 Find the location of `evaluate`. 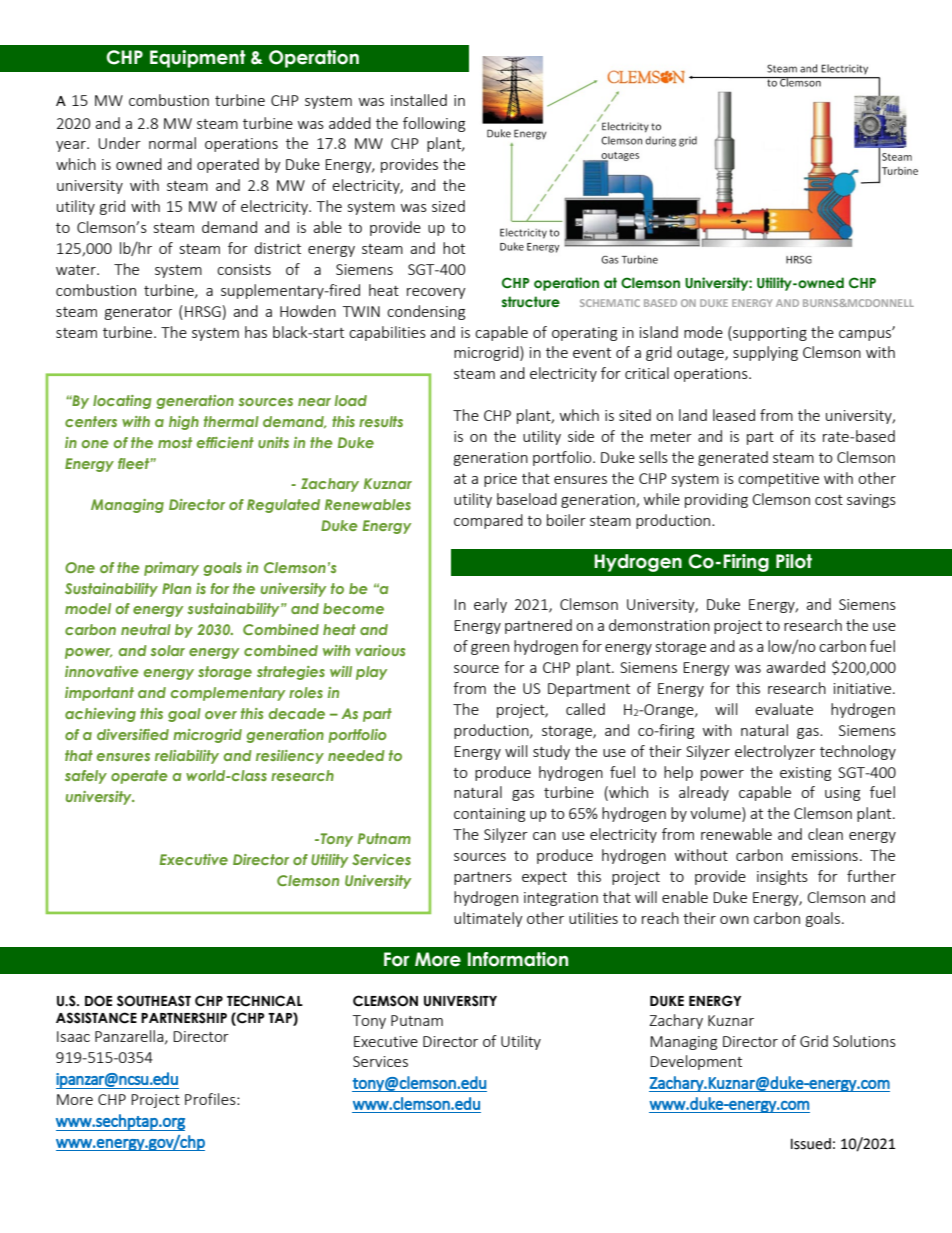

evaluate is located at coordinates (784, 709).
